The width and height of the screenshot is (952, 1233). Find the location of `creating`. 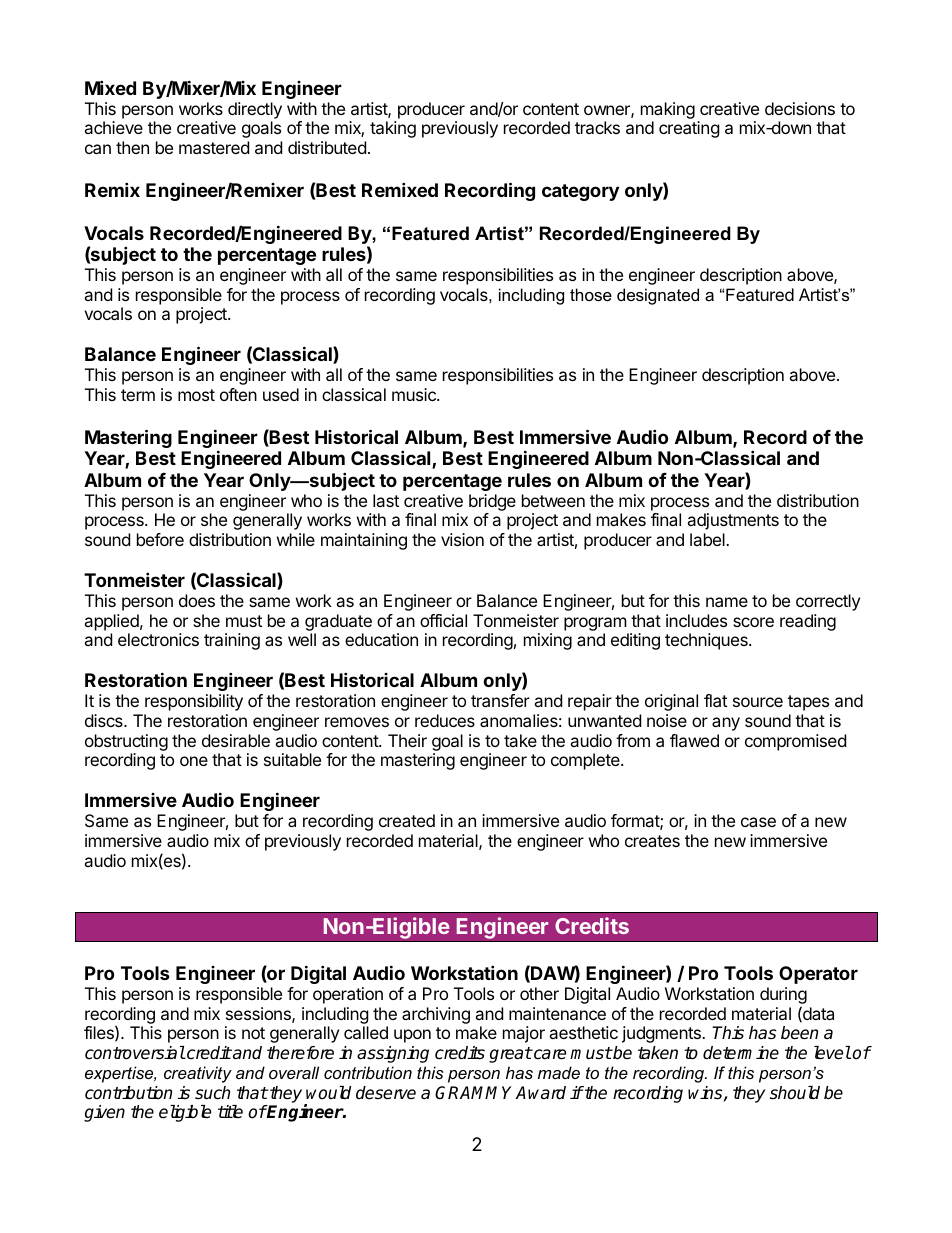

creating is located at coordinates (689, 129).
